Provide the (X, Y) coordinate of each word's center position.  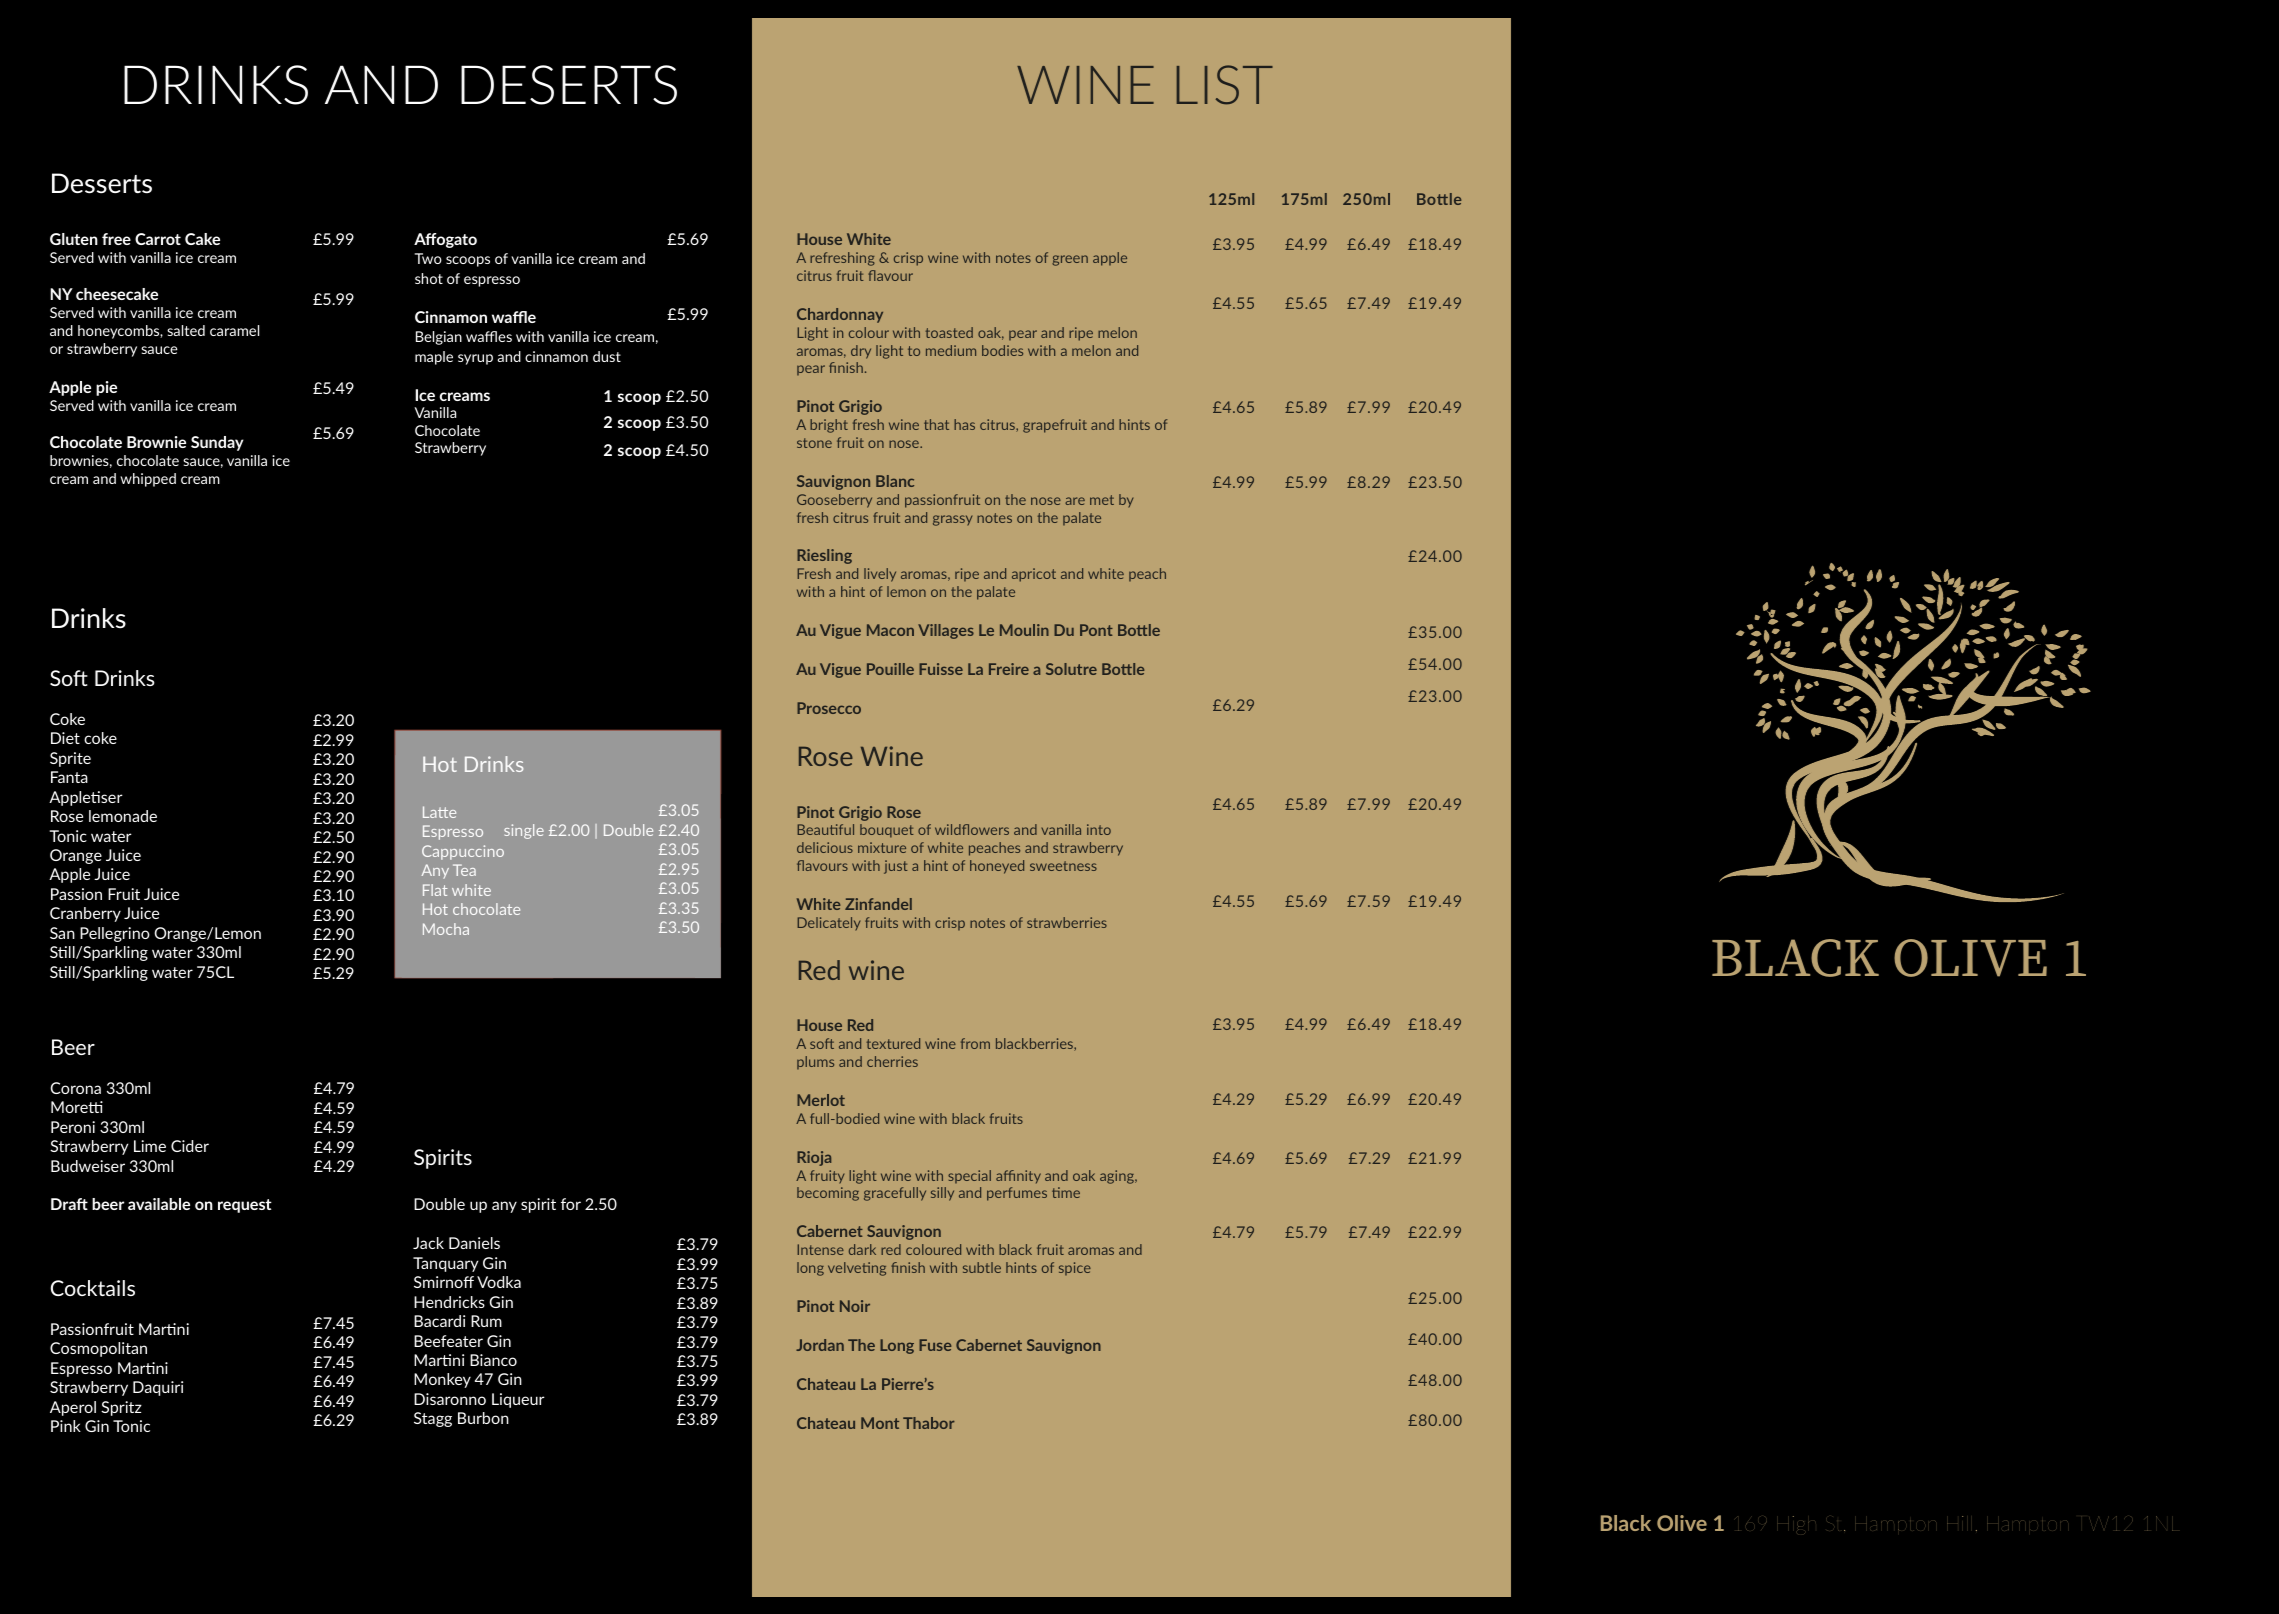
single (524, 831)
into (1099, 829)
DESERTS (569, 85)
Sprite (70, 759)
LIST (1225, 85)
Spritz (121, 1408)
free (116, 239)
